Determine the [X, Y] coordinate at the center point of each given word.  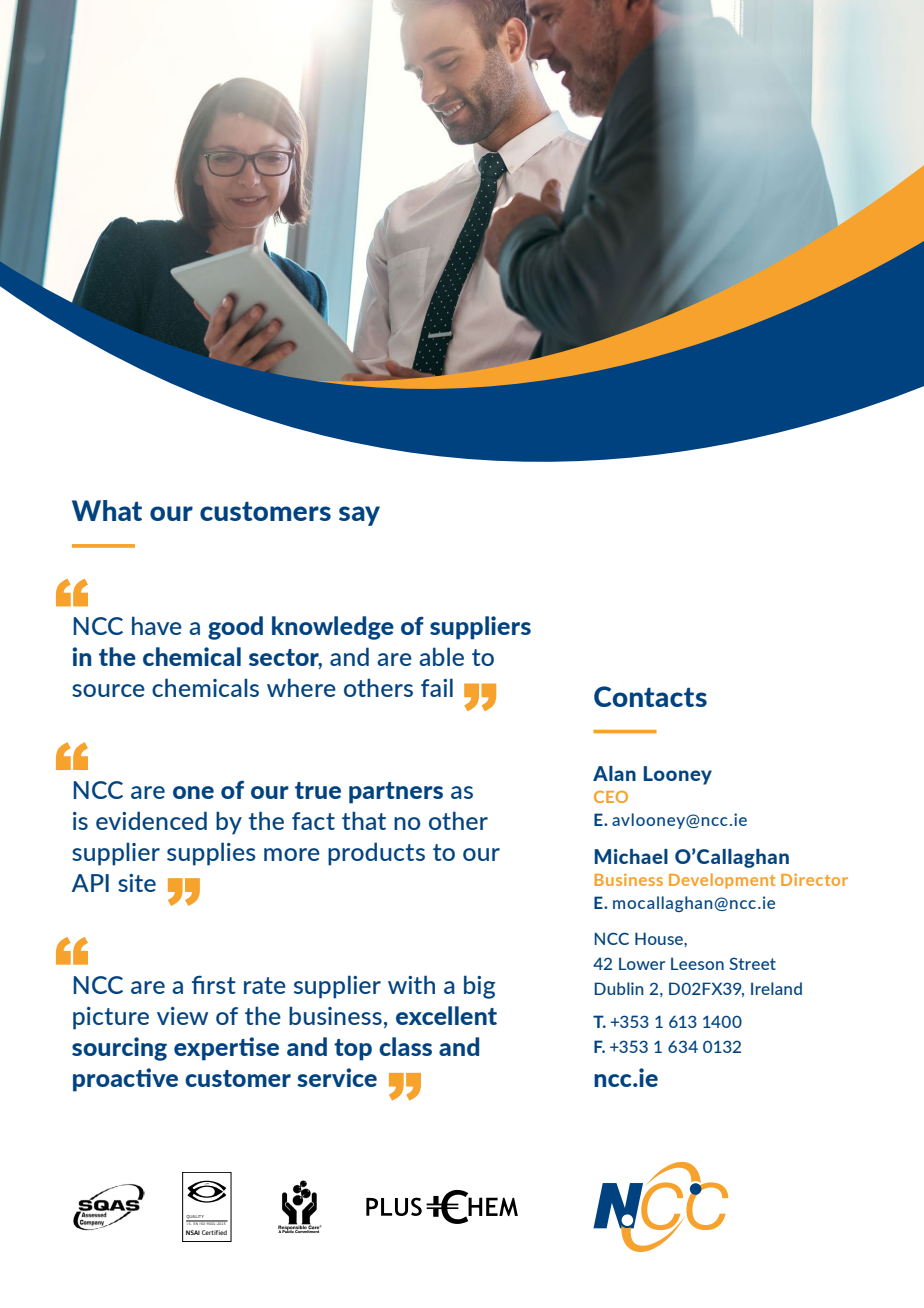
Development [722, 881]
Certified [214, 1232]
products [376, 854]
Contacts [650, 696]
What [107, 510]
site [137, 883]
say [359, 516]
